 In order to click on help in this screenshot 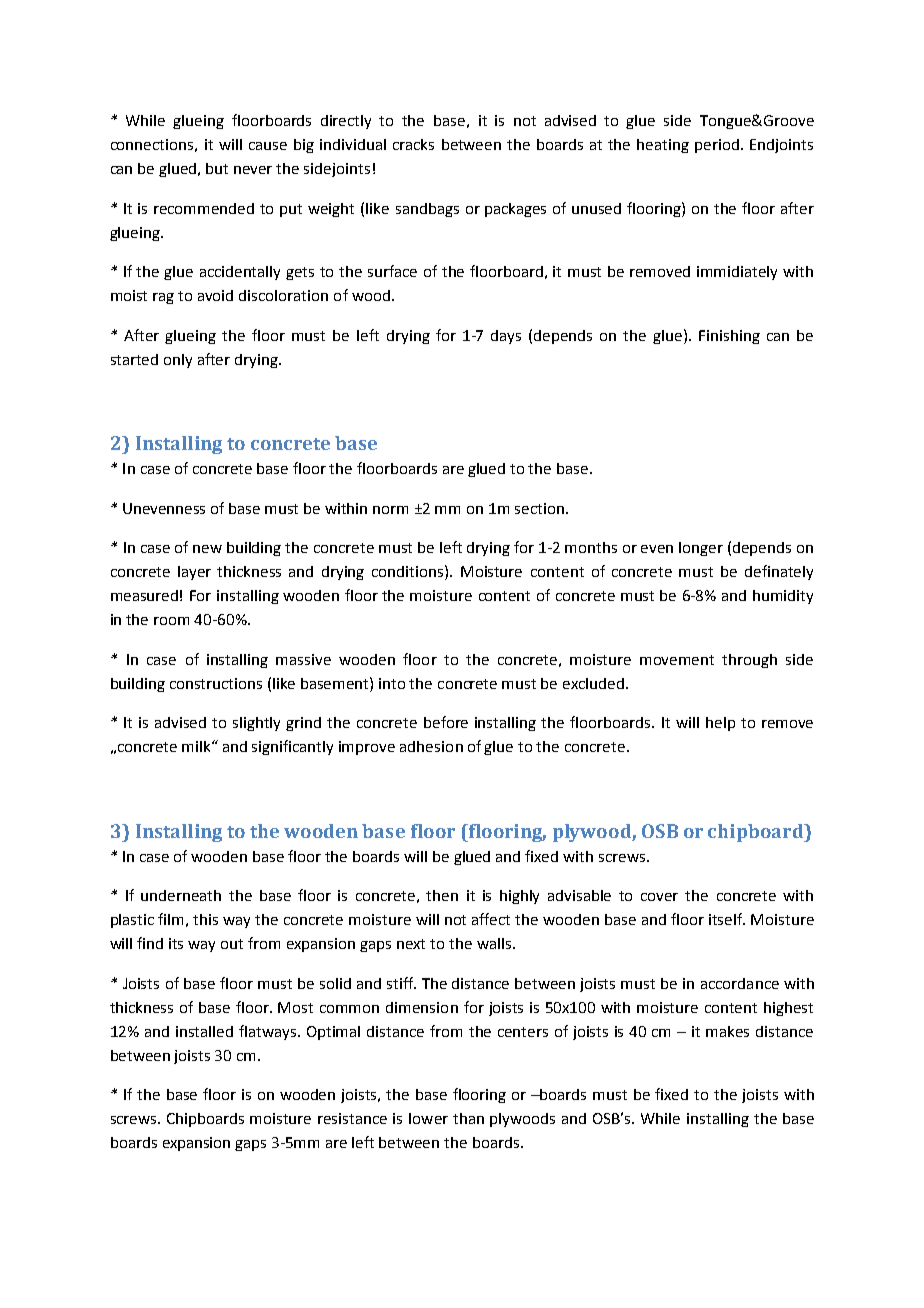, I will do `click(720, 724)`.
